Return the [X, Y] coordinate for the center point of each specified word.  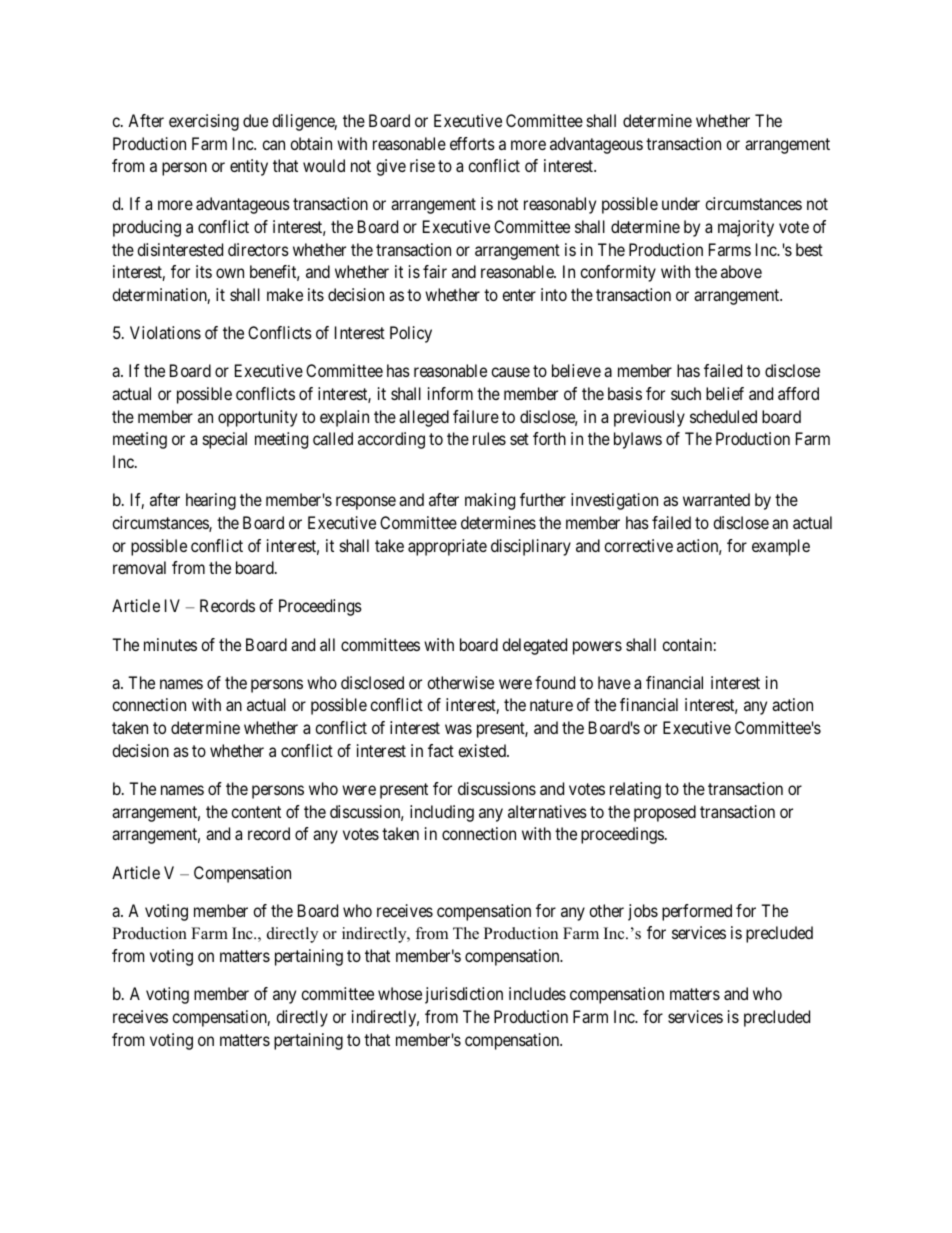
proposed [665, 813]
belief [725, 393]
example [781, 547]
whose [400, 993]
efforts [472, 143]
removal [139, 567]
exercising [204, 122]
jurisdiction [464, 995]
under [681, 203]
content [256, 812]
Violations [165, 332]
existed [483, 750]
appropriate [447, 547]
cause [510, 372]
